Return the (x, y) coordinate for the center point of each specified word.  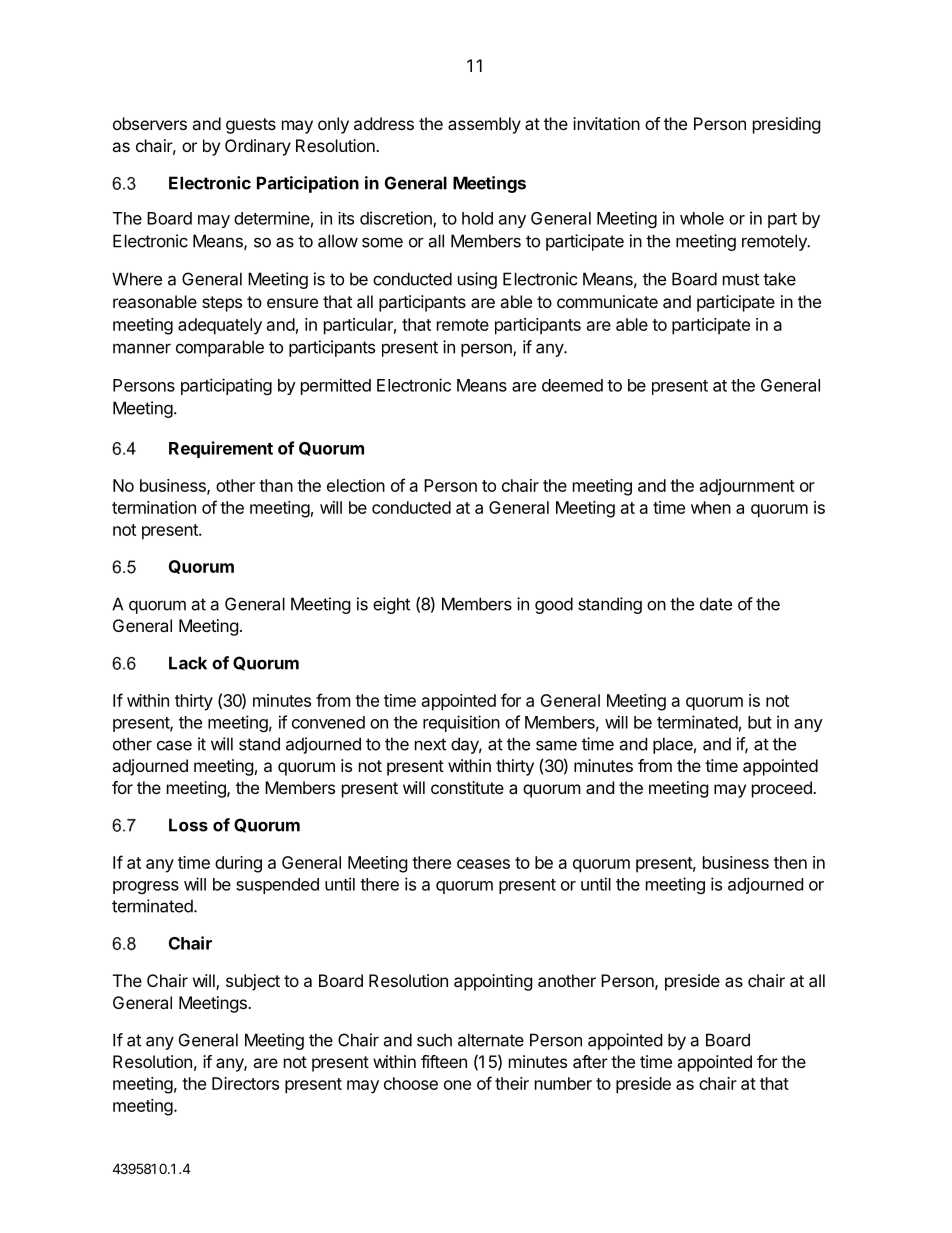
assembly (484, 125)
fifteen (444, 1061)
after (590, 1061)
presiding (787, 125)
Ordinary (258, 147)
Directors (245, 1083)
